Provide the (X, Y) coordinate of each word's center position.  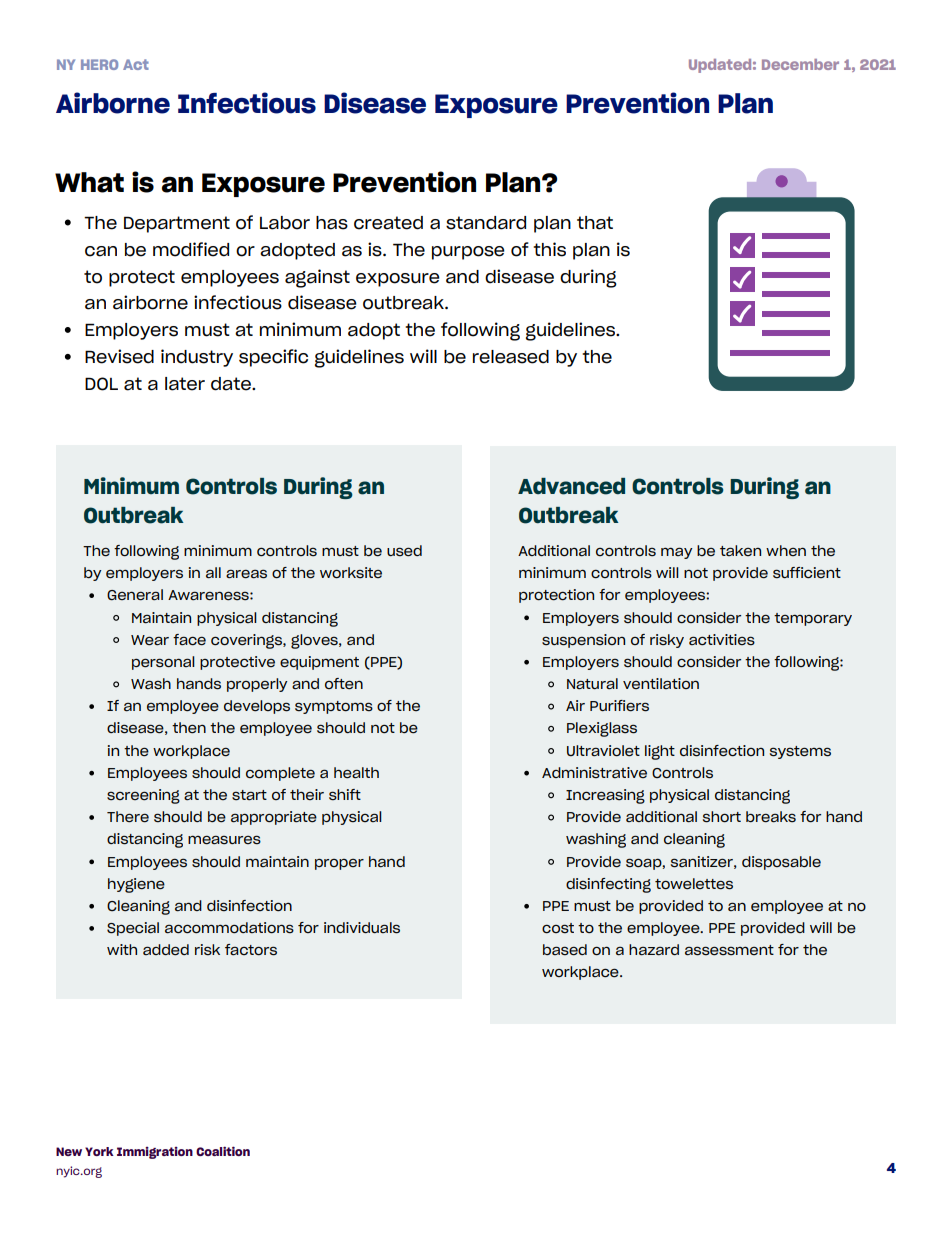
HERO (99, 64)
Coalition (223, 1151)
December (800, 64)
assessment (729, 950)
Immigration (155, 1153)
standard (486, 223)
